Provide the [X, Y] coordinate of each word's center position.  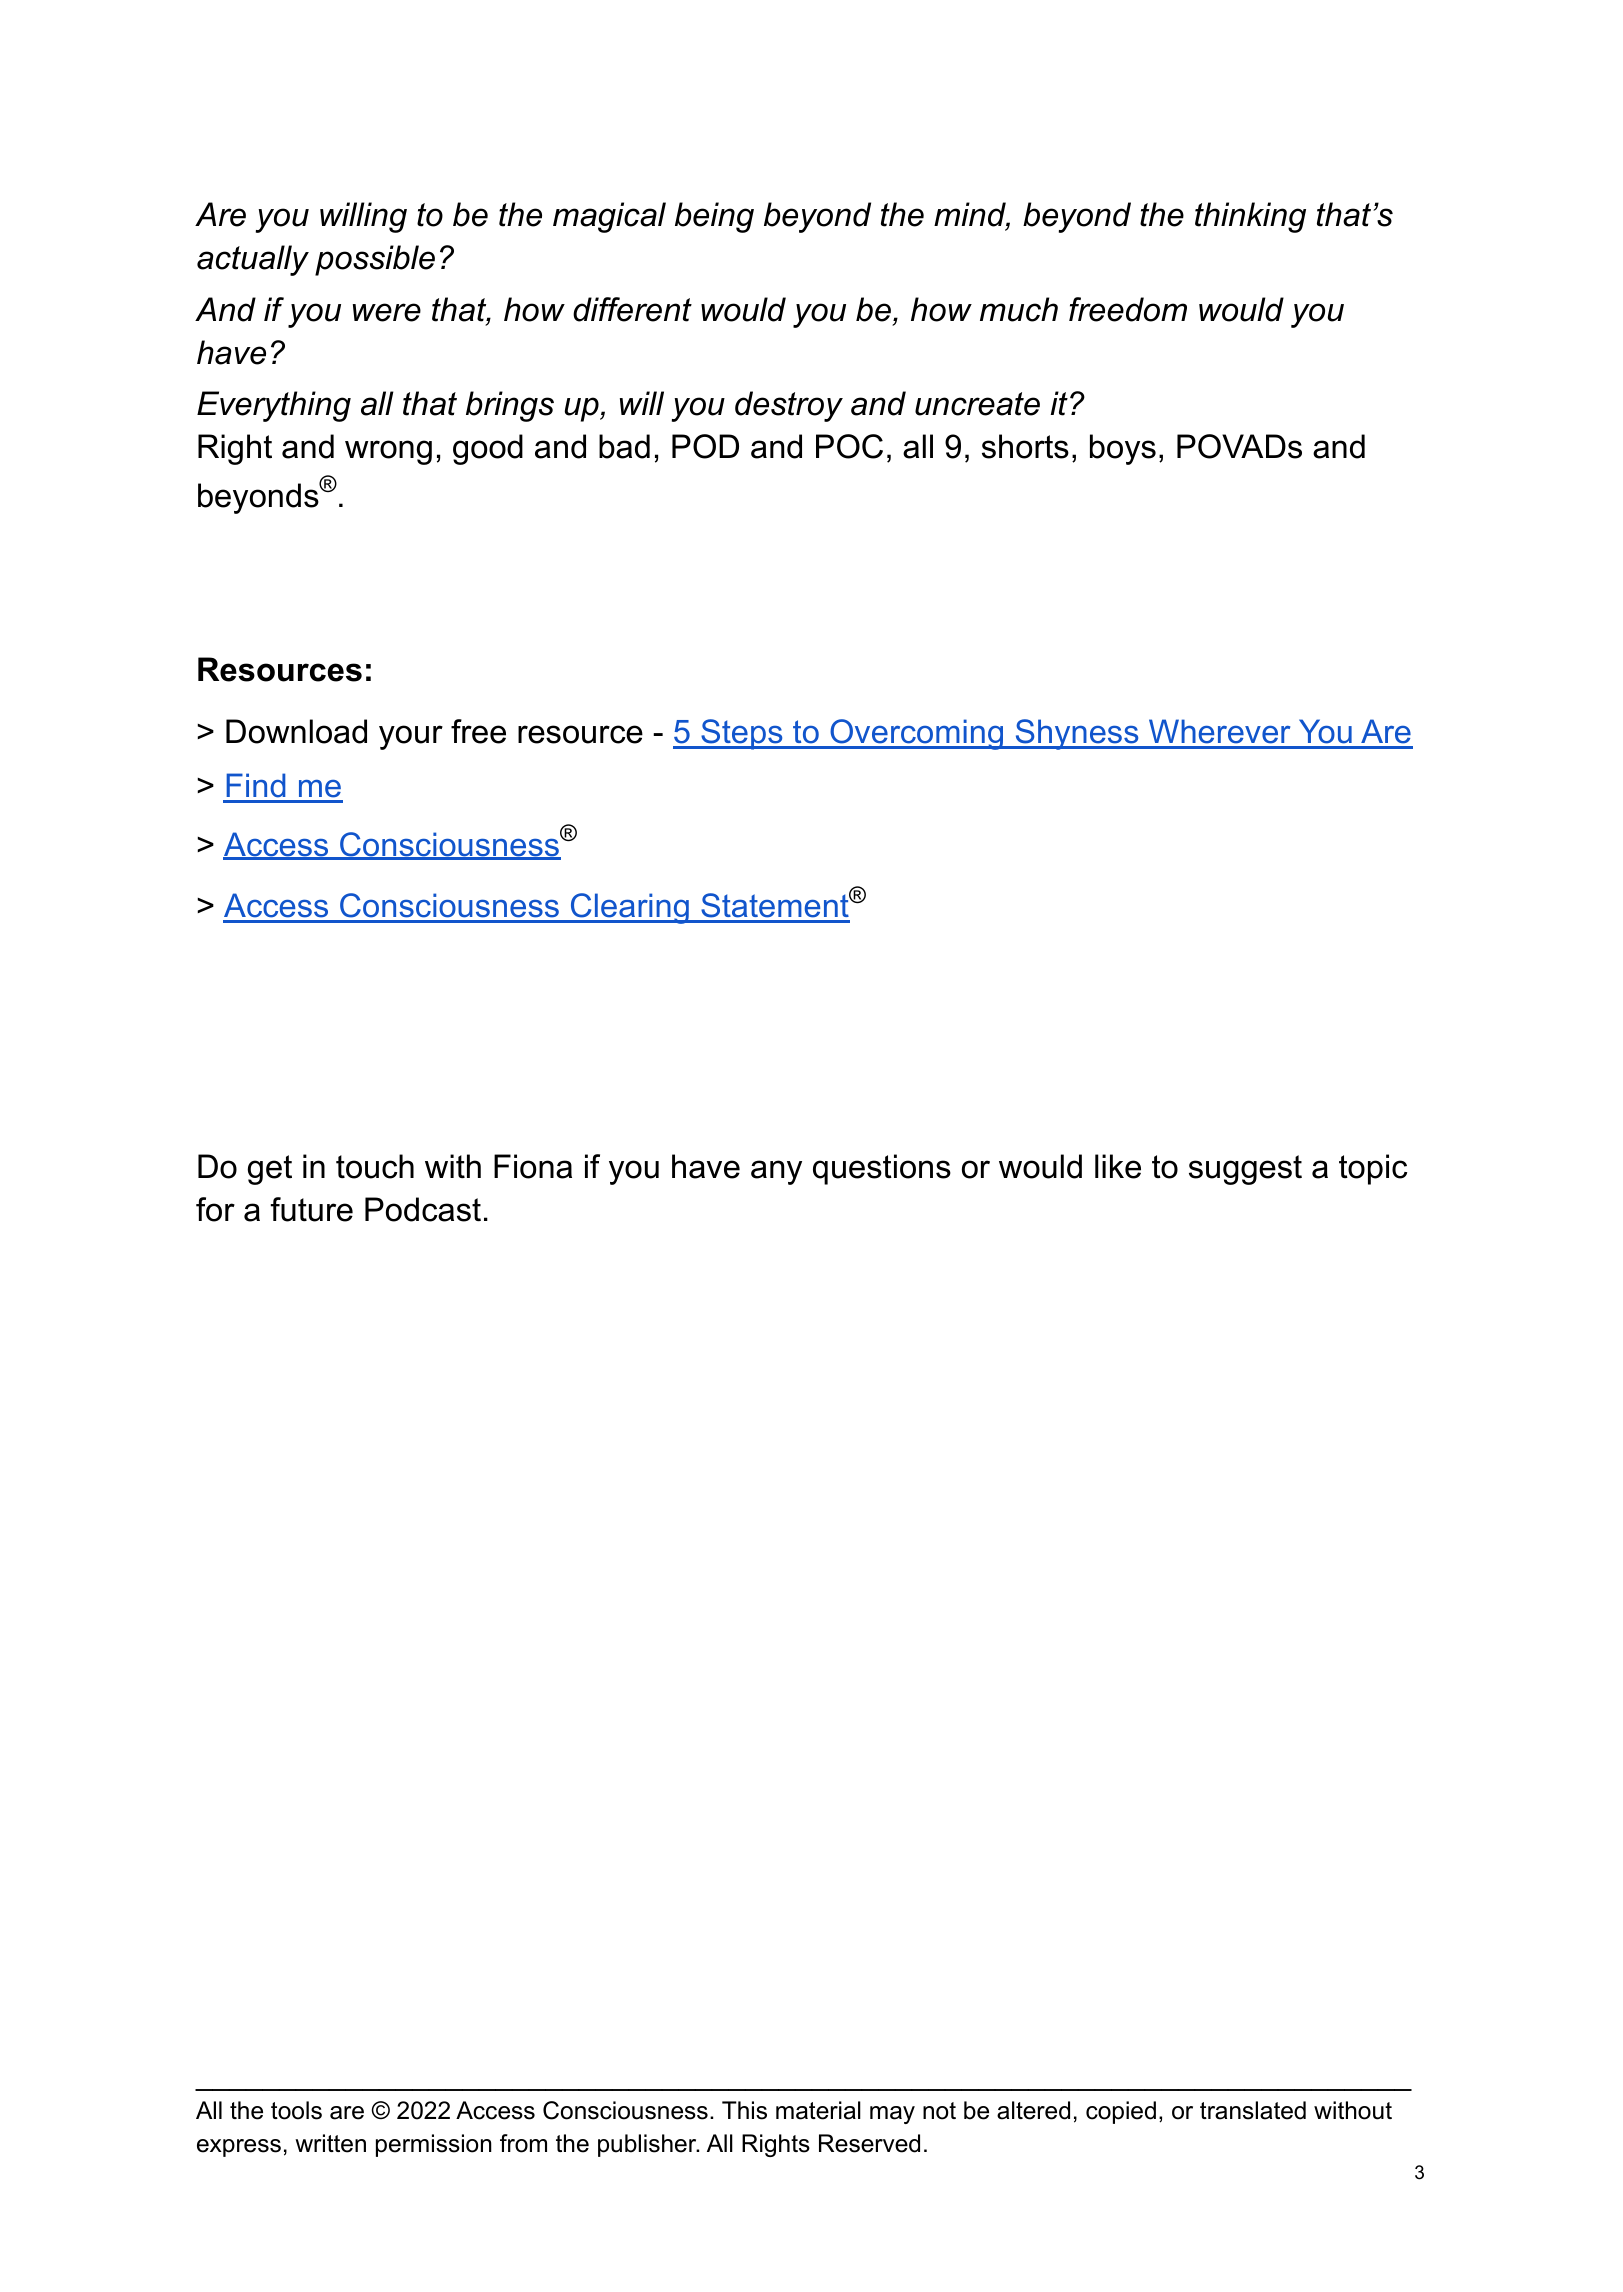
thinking [1250, 217]
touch [375, 1166]
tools [296, 2110]
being [714, 217]
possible [375, 260]
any [776, 1172]
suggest [1245, 1170]
